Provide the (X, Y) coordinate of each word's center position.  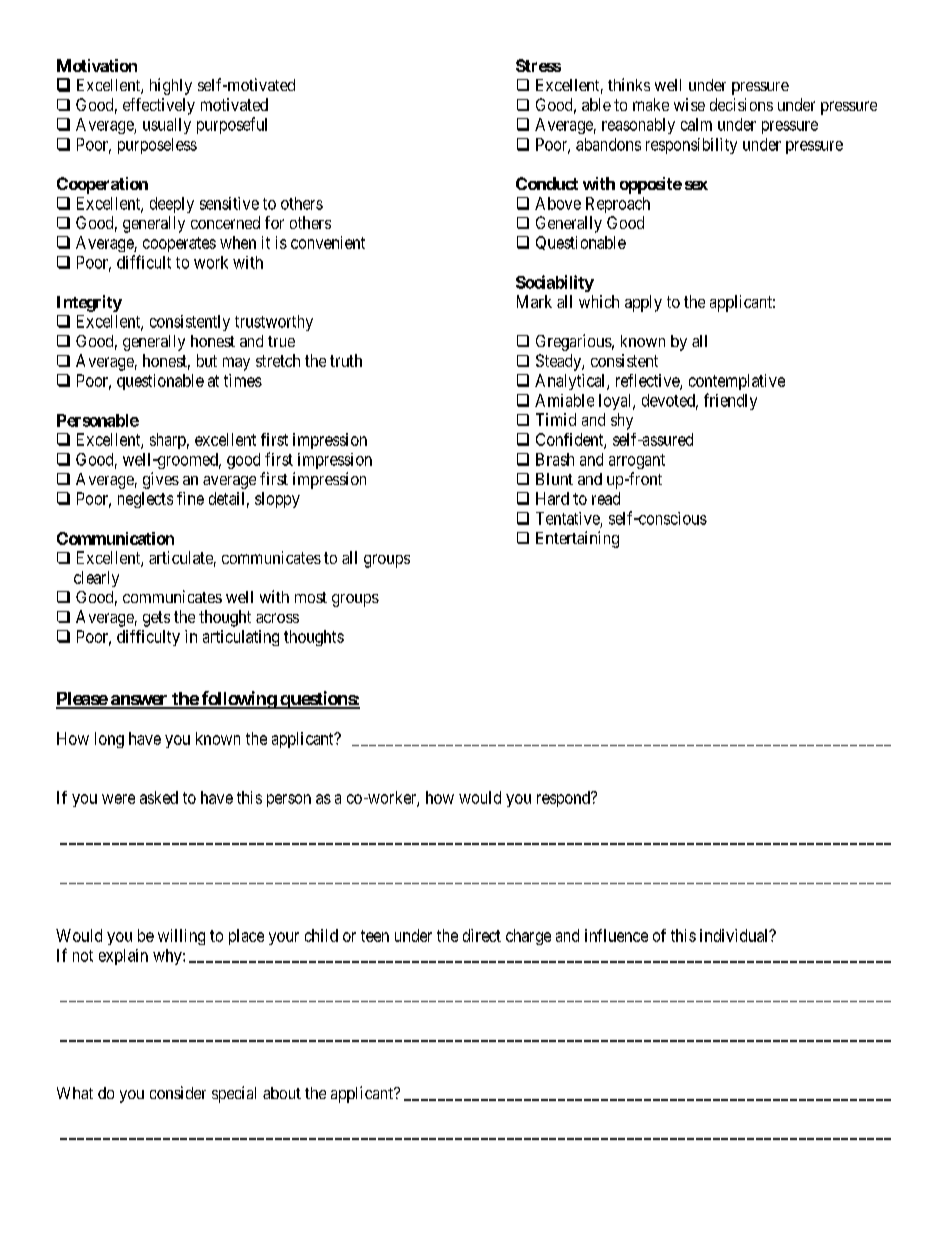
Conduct (547, 183)
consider (178, 1092)
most (311, 597)
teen (375, 936)
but (207, 360)
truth (346, 360)
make (651, 104)
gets (156, 619)
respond (564, 799)
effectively (159, 106)
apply (643, 303)
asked (159, 797)
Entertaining (577, 539)
